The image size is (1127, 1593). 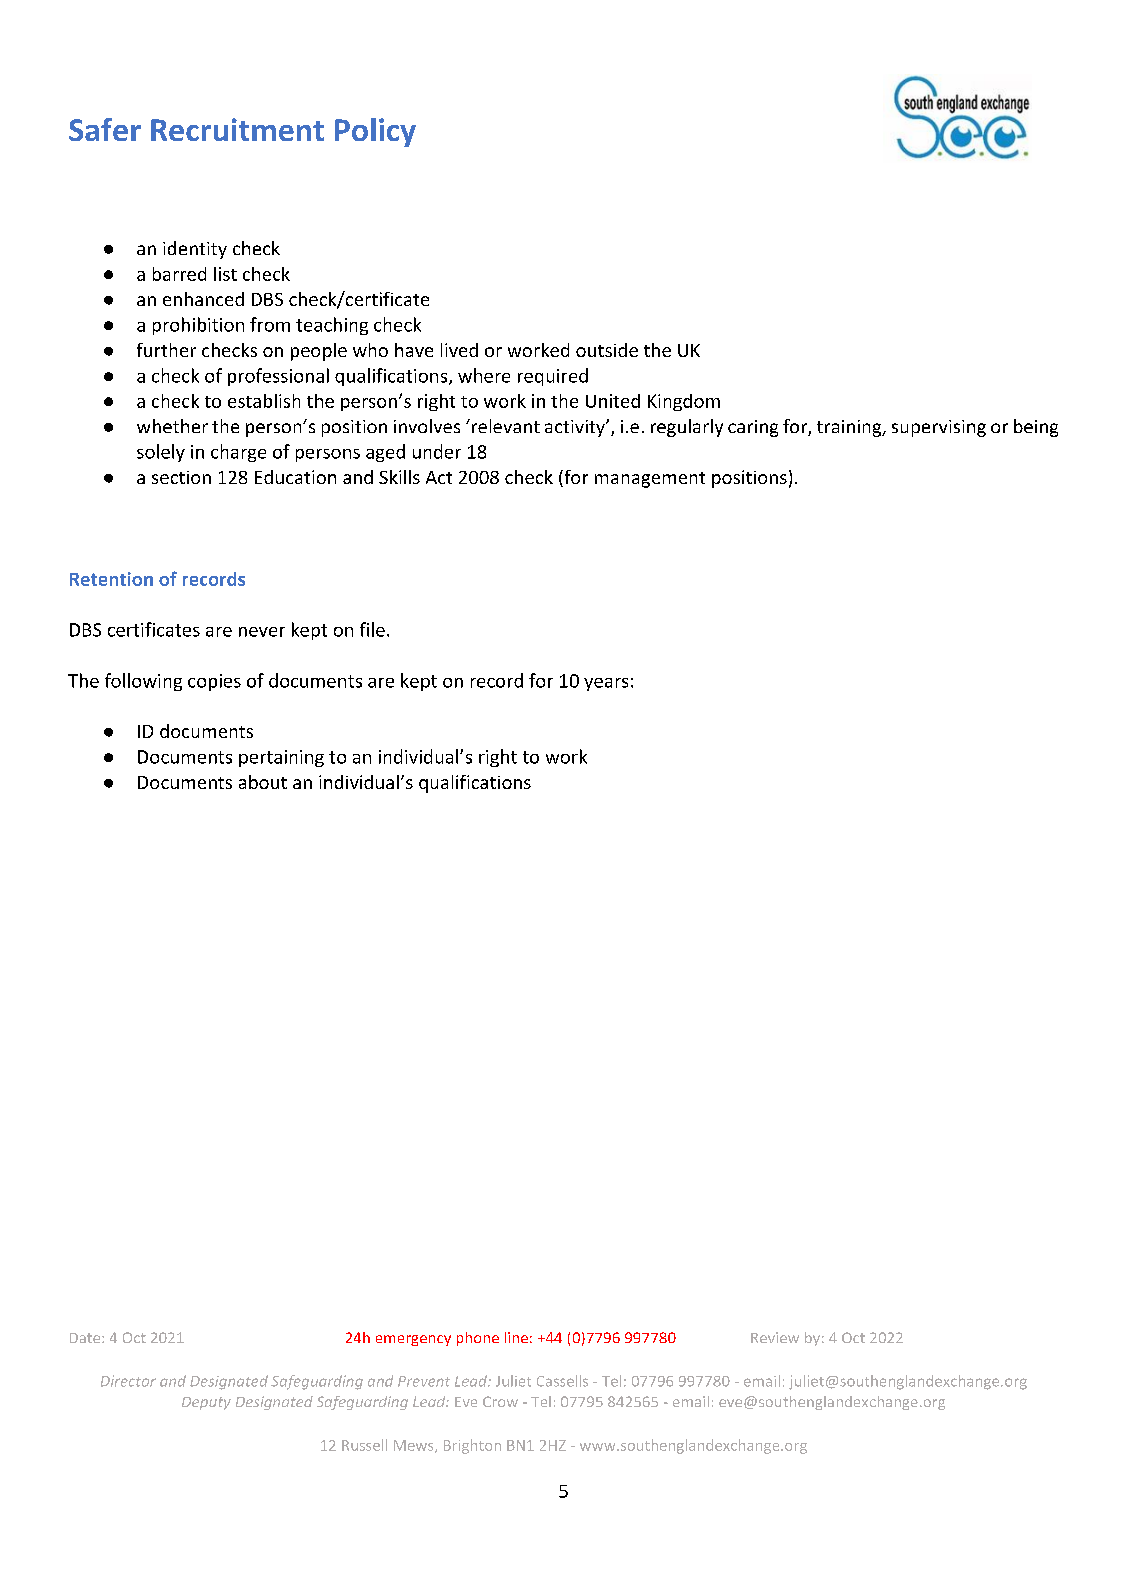 I want to click on supervising, so click(x=939, y=428).
